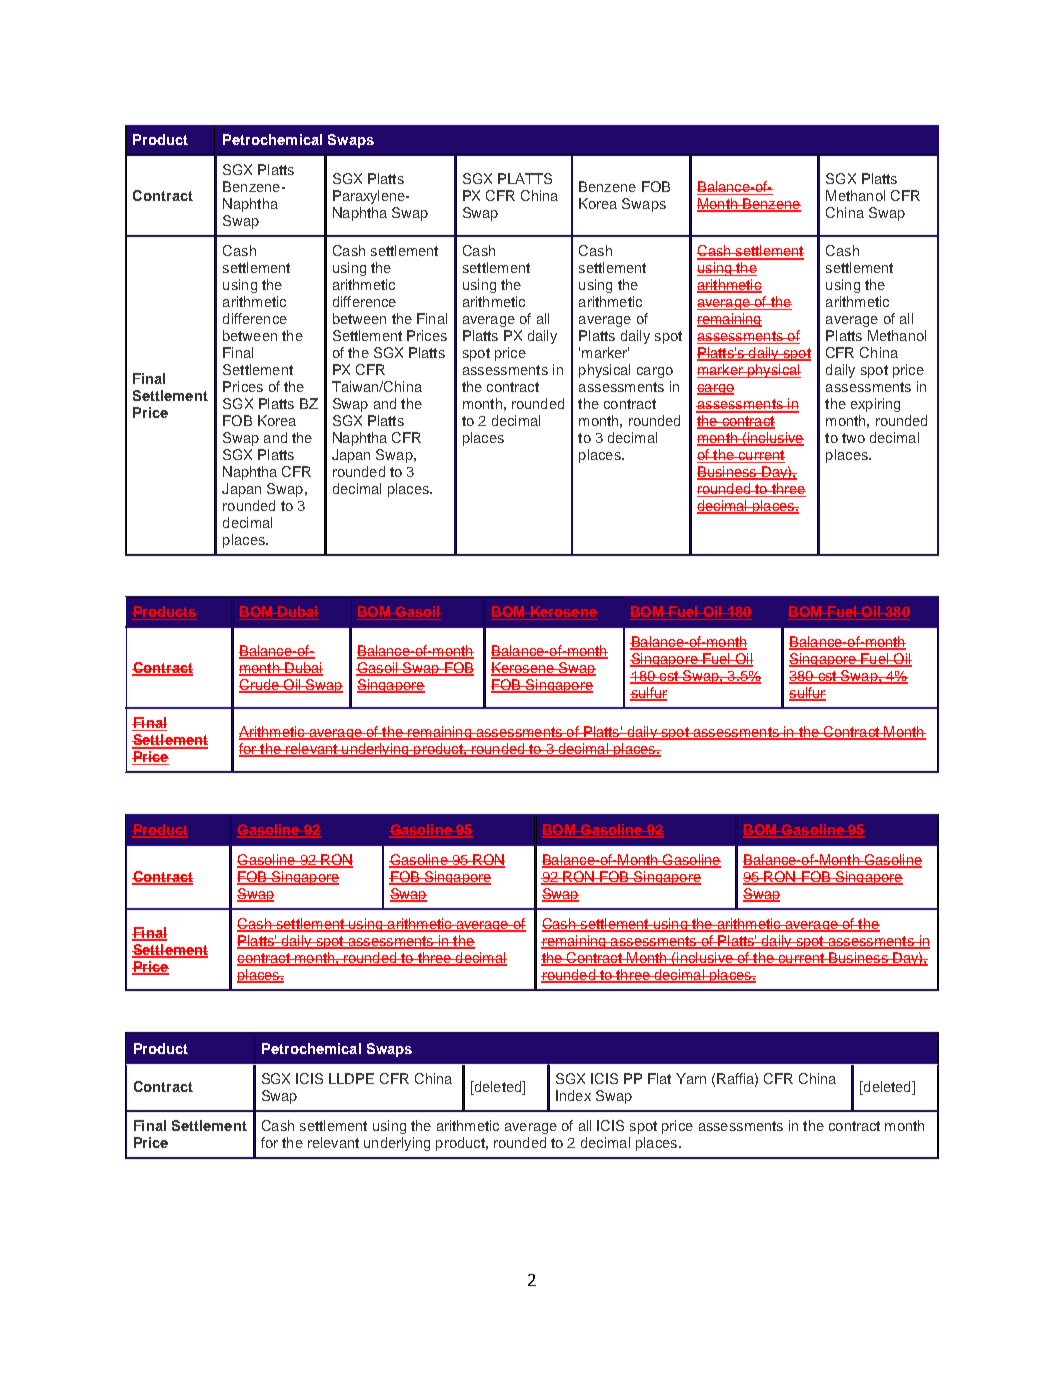  I want to click on LLDPE, so click(351, 1078).
